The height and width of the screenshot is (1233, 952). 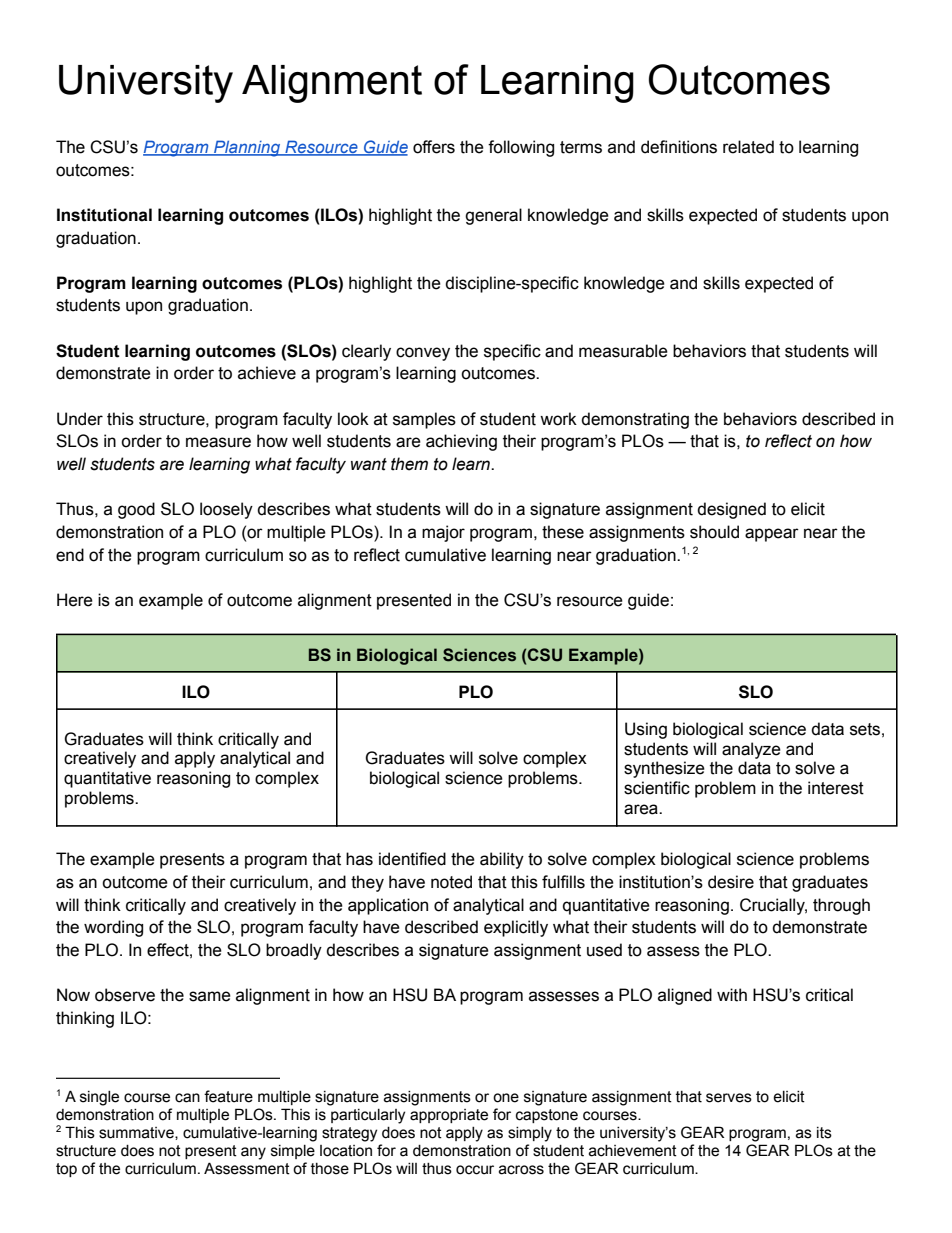 I want to click on demonstrating, so click(x=635, y=420).
